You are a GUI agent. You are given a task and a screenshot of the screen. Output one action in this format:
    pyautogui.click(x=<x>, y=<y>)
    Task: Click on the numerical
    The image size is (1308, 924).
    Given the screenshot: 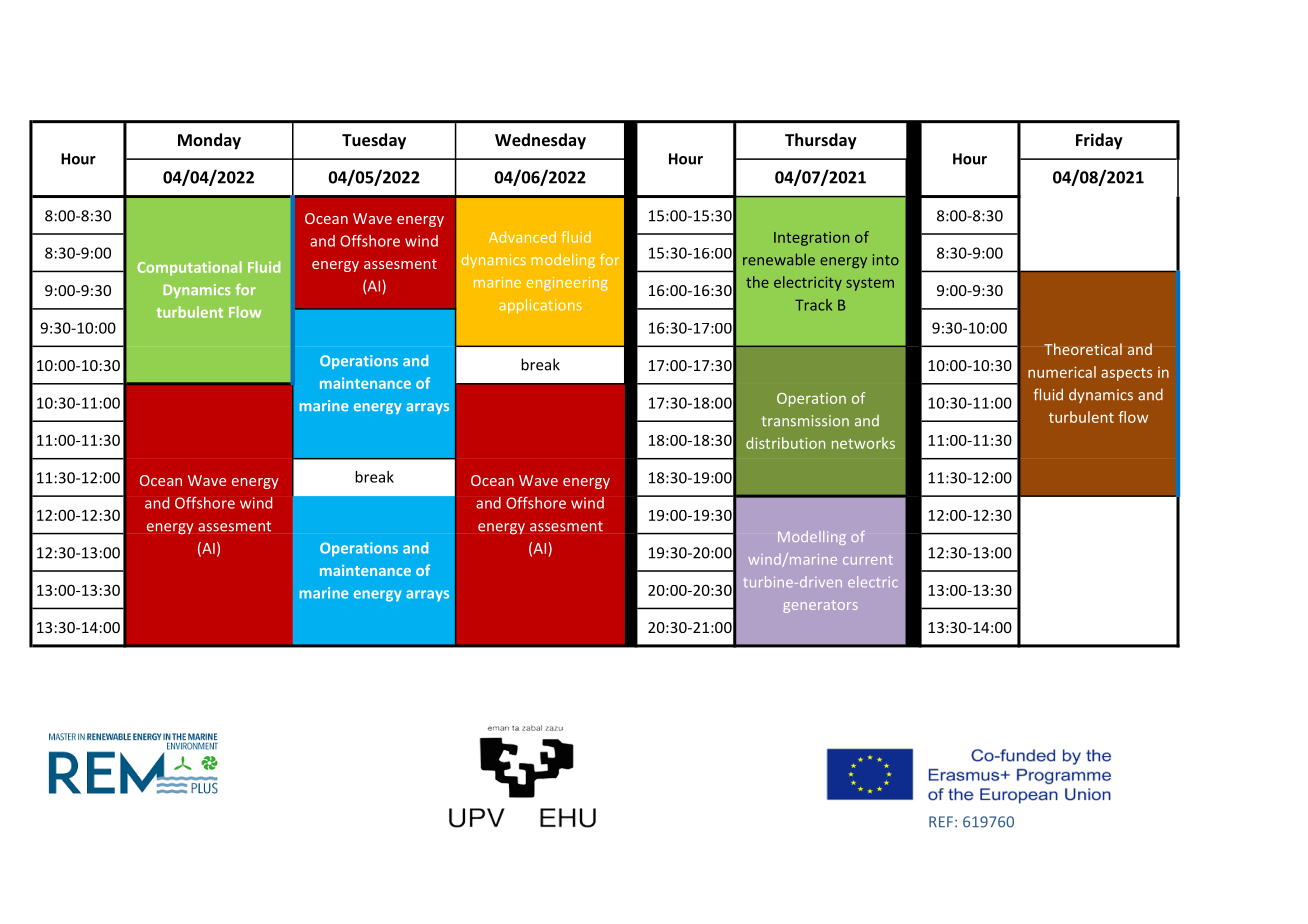 What is the action you would take?
    pyautogui.click(x=1062, y=372)
